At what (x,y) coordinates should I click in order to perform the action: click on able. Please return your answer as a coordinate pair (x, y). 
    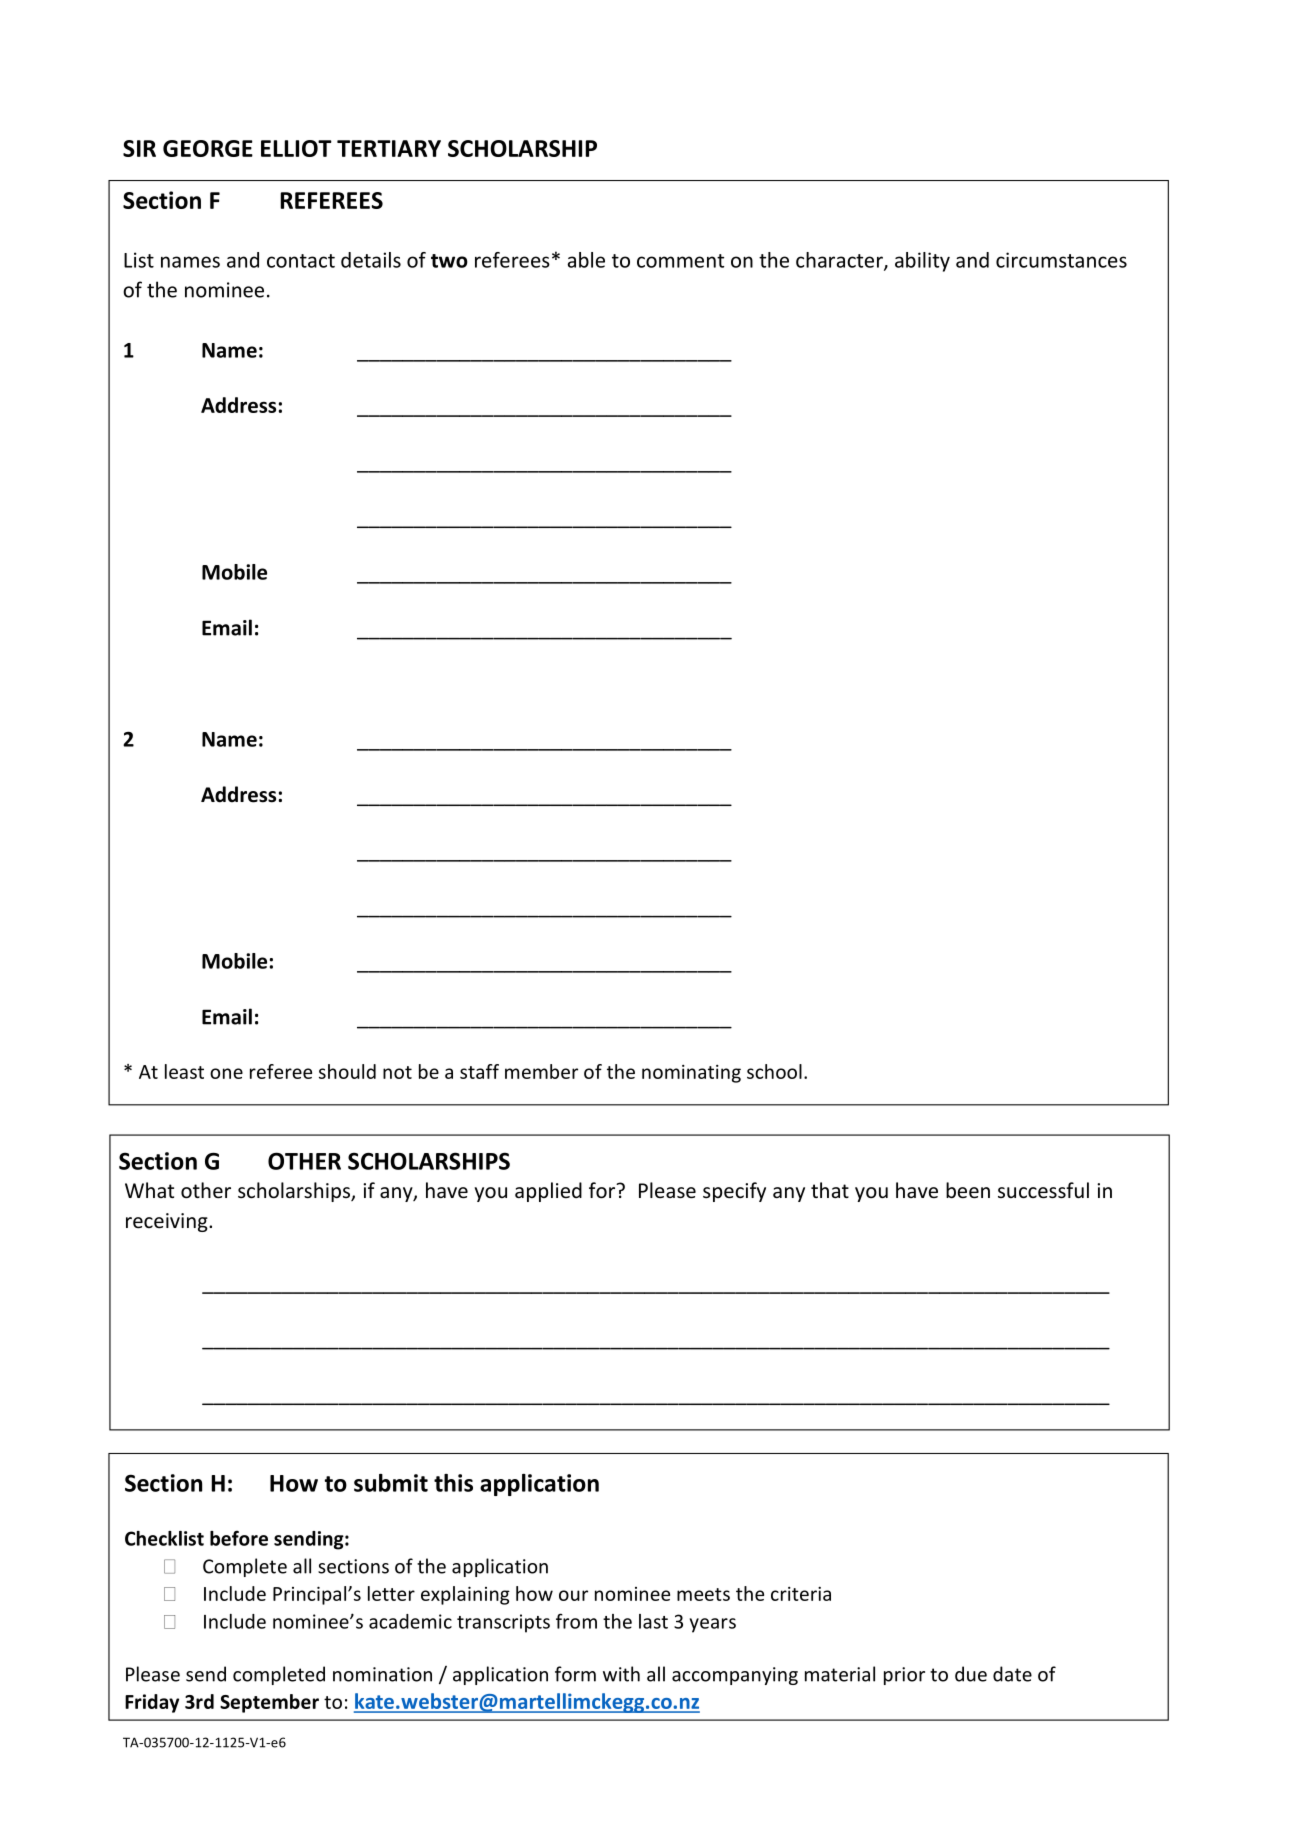
    Looking at the image, I should click on (586, 260).
